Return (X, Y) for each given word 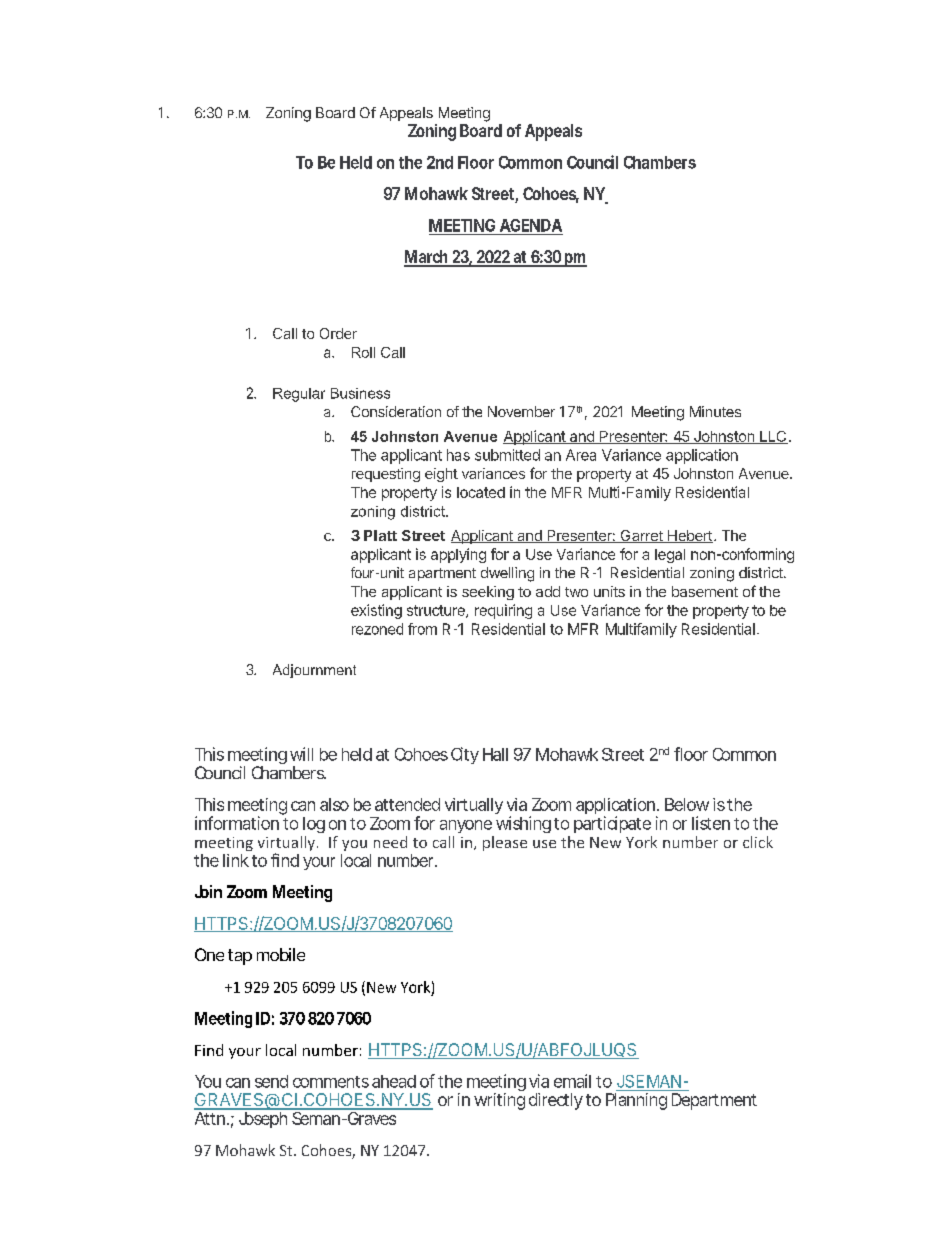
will (301, 754)
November (521, 411)
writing (499, 1101)
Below (687, 804)
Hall (495, 754)
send (271, 1081)
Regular (299, 395)
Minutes (715, 411)
